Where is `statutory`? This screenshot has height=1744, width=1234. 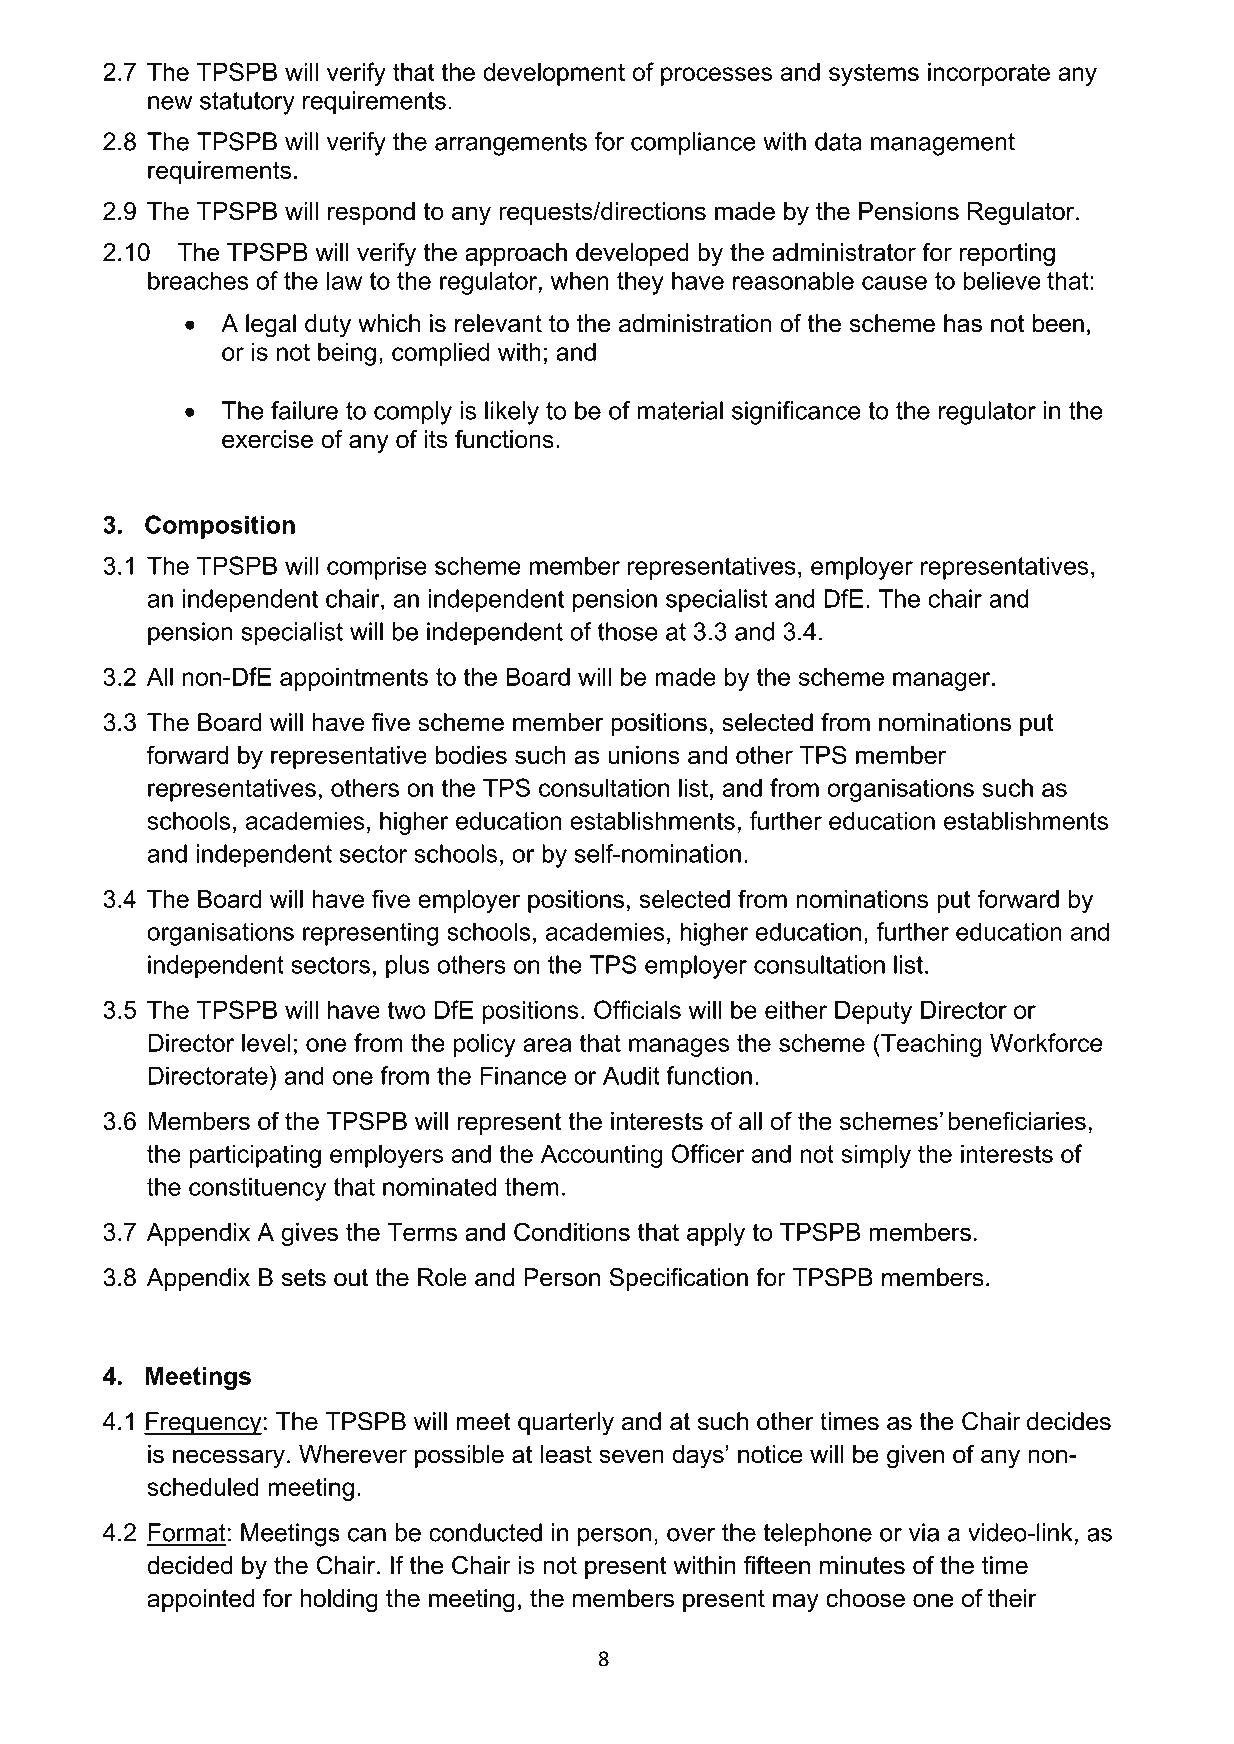
statutory is located at coordinates (247, 103).
